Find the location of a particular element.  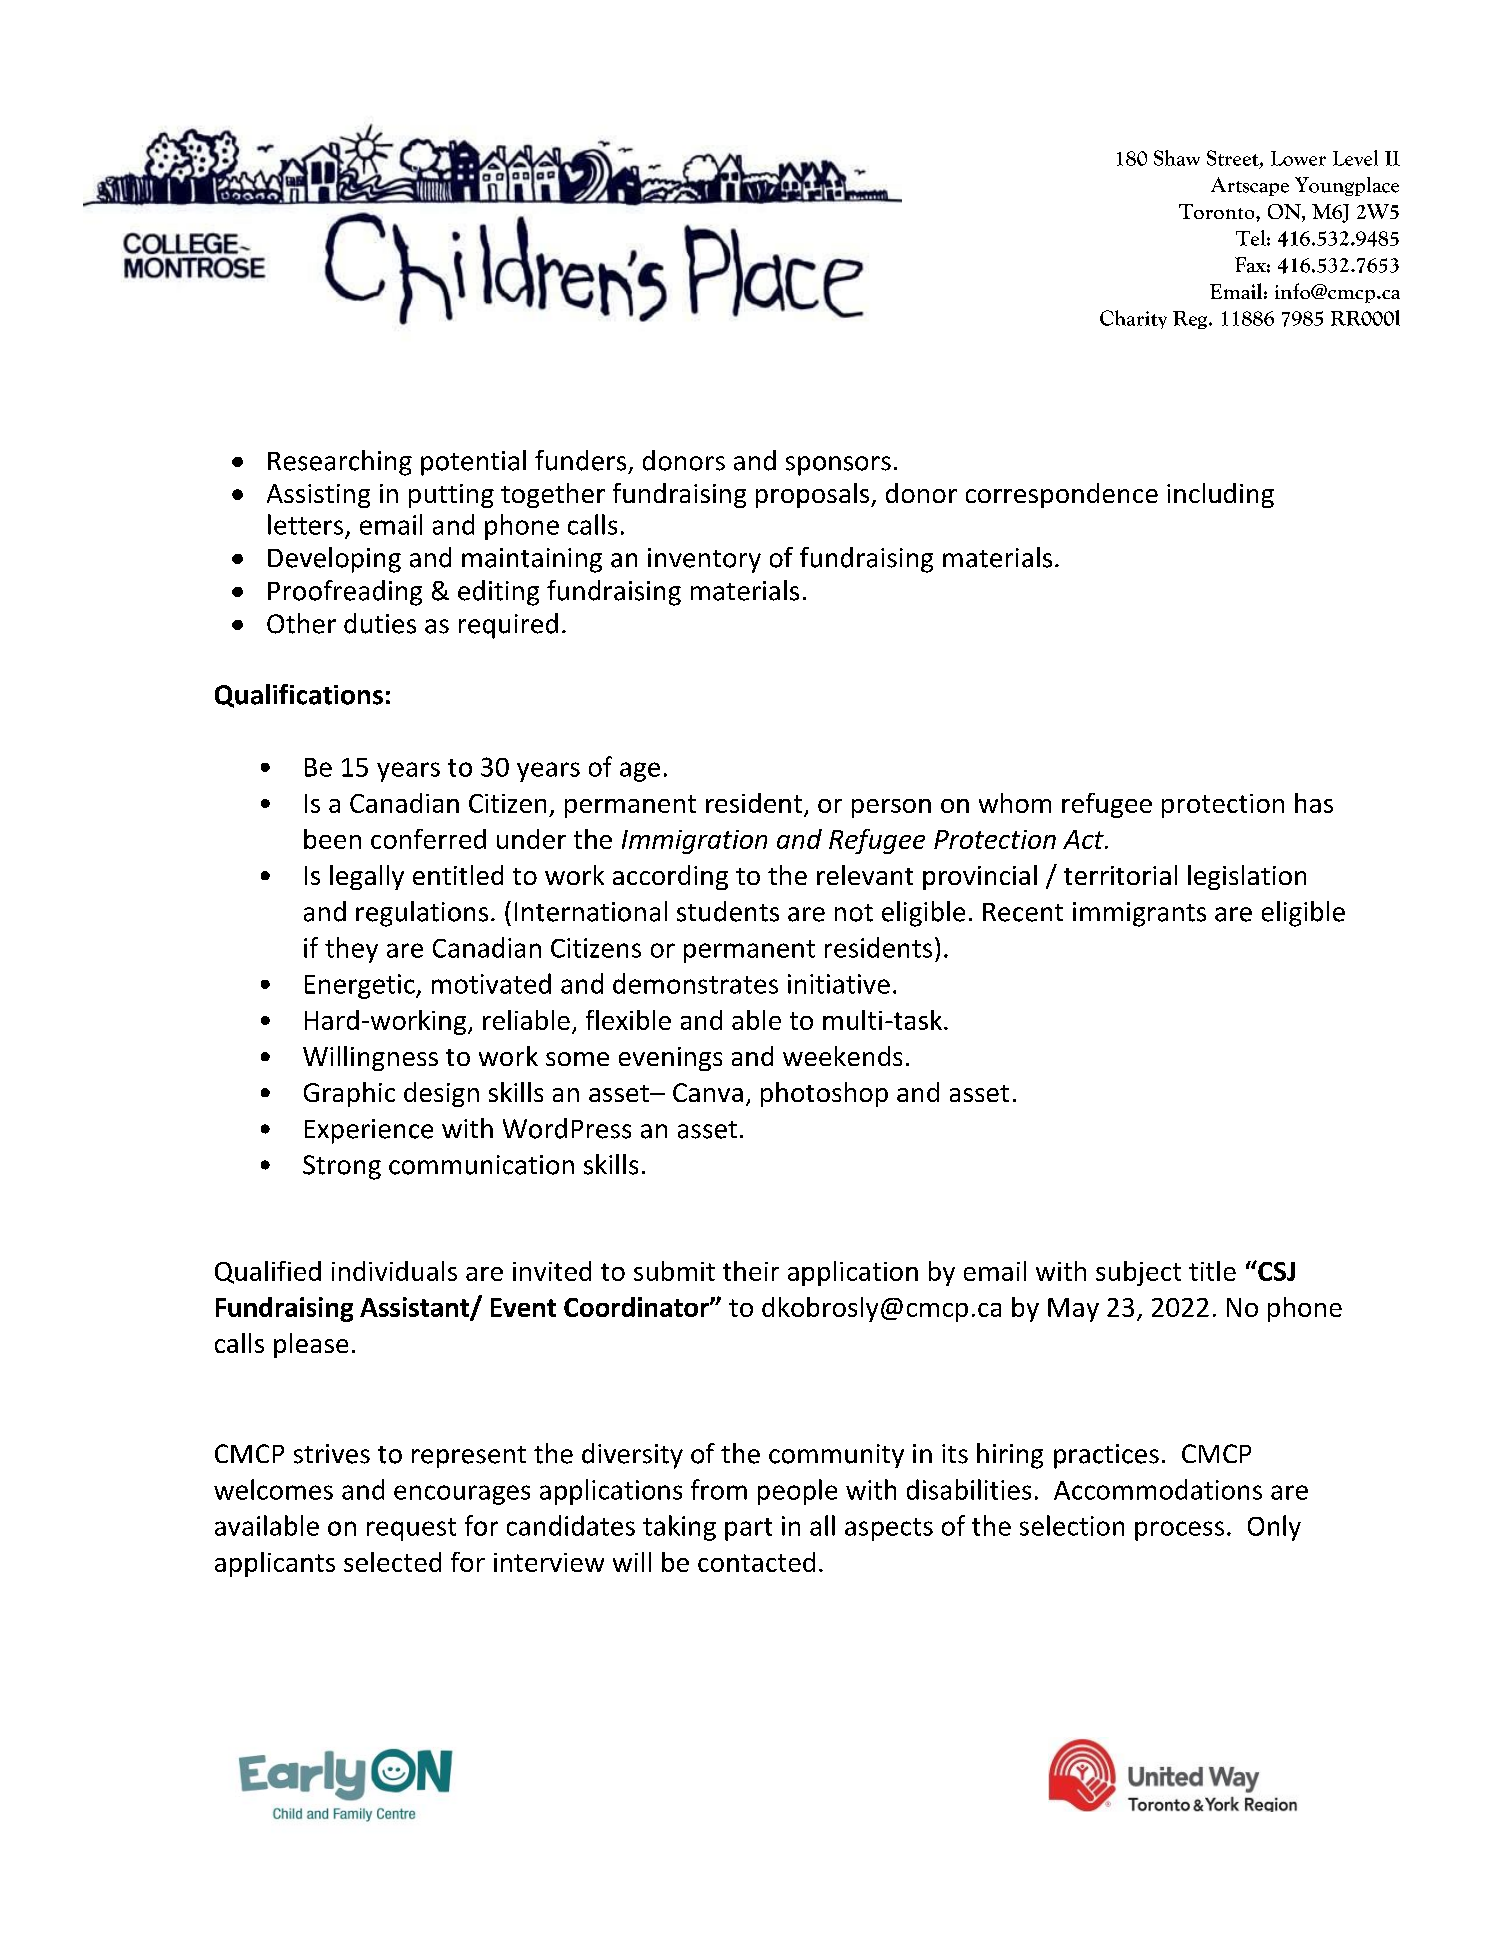

Charity is located at coordinates (1133, 319).
